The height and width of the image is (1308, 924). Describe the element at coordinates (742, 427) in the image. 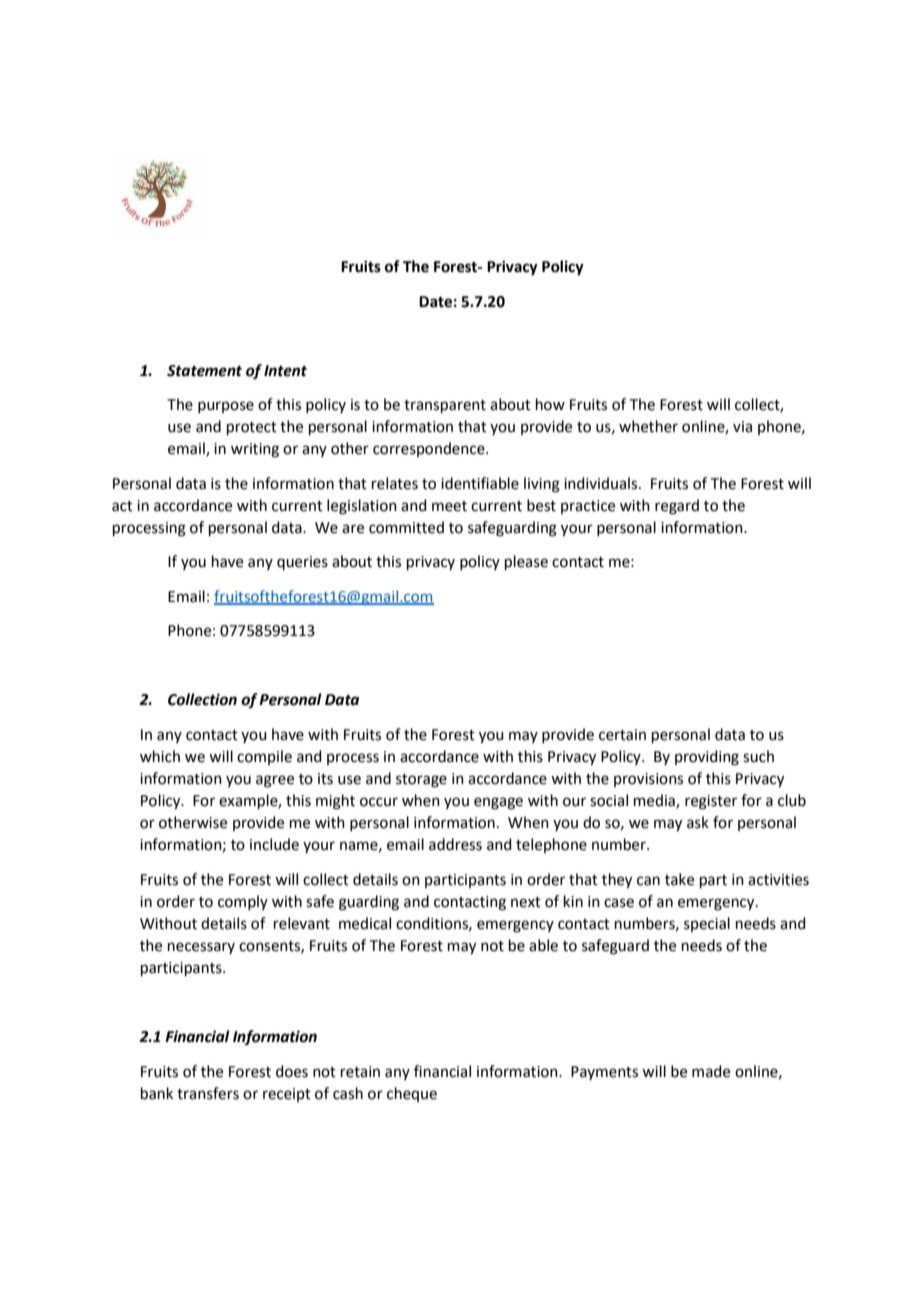

I see `via` at that location.
